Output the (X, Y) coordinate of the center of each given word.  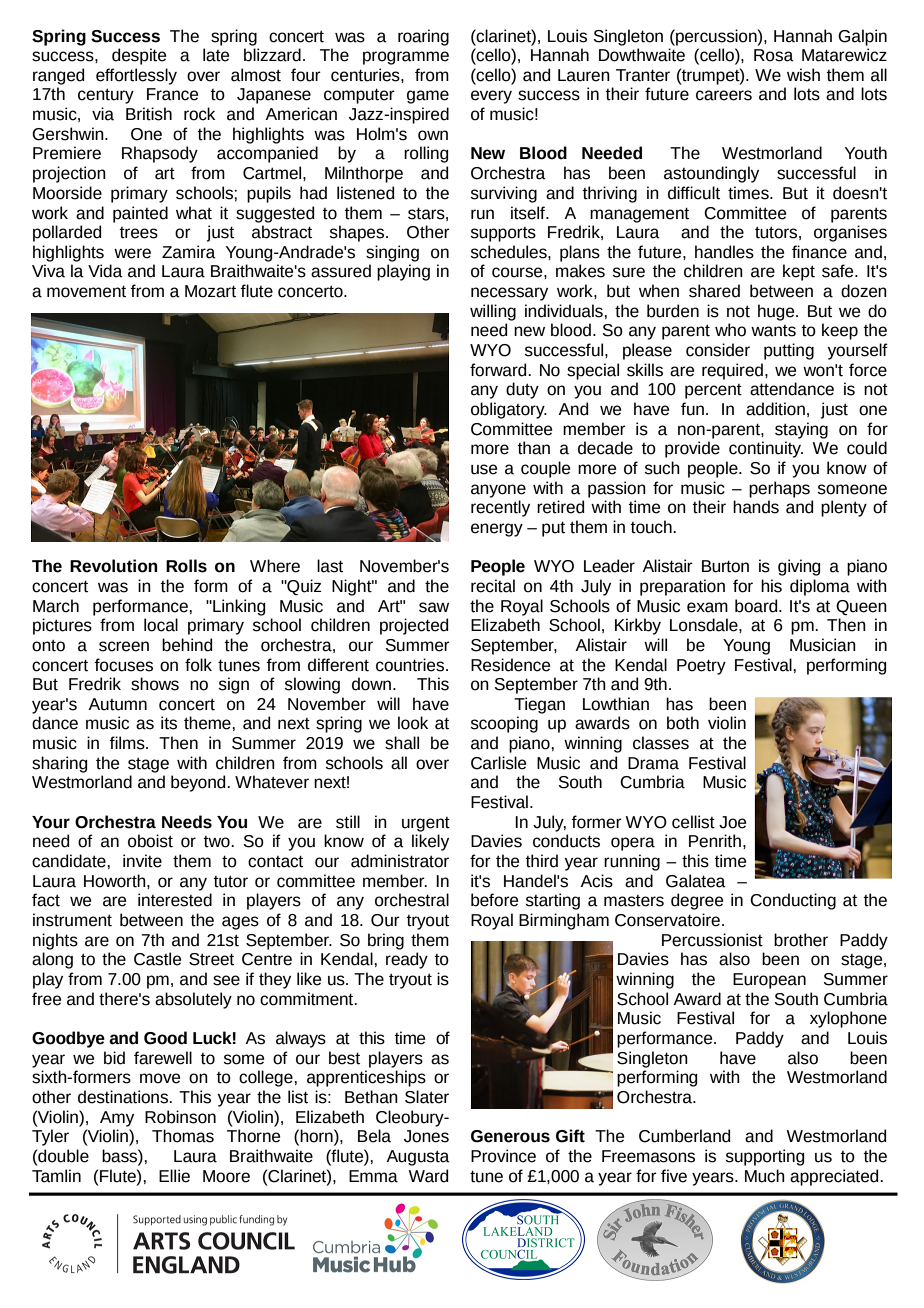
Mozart (210, 291)
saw (434, 607)
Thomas (183, 1136)
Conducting (793, 901)
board (757, 606)
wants (773, 331)
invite (142, 861)
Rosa (774, 55)
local (161, 625)
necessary (509, 294)
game (428, 97)
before (494, 900)
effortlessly (136, 76)
